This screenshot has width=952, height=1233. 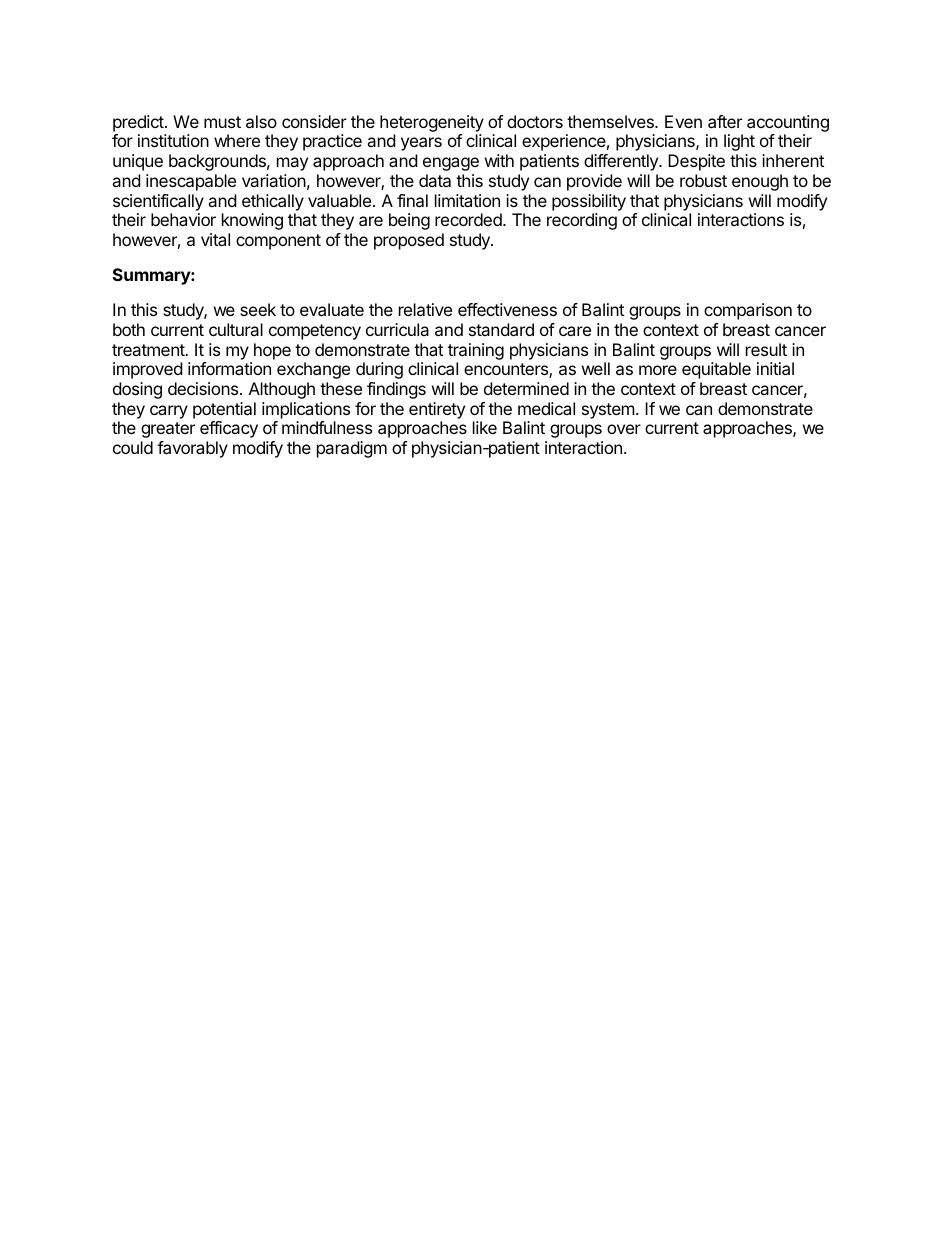 I want to click on favorably, so click(x=192, y=449).
